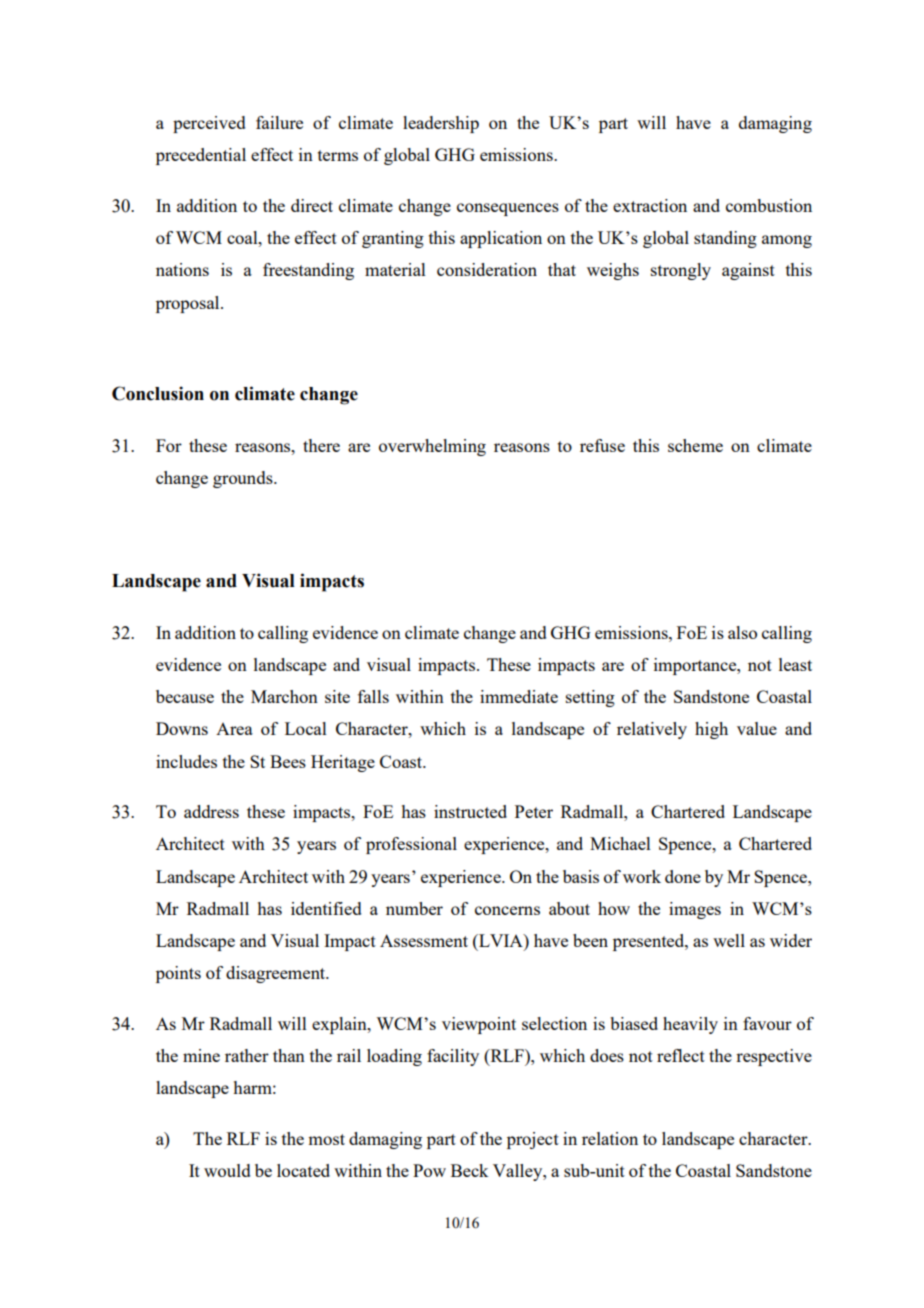 The image size is (924, 1308). Describe the element at coordinates (507, 910) in the document. I see `concerns` at that location.
